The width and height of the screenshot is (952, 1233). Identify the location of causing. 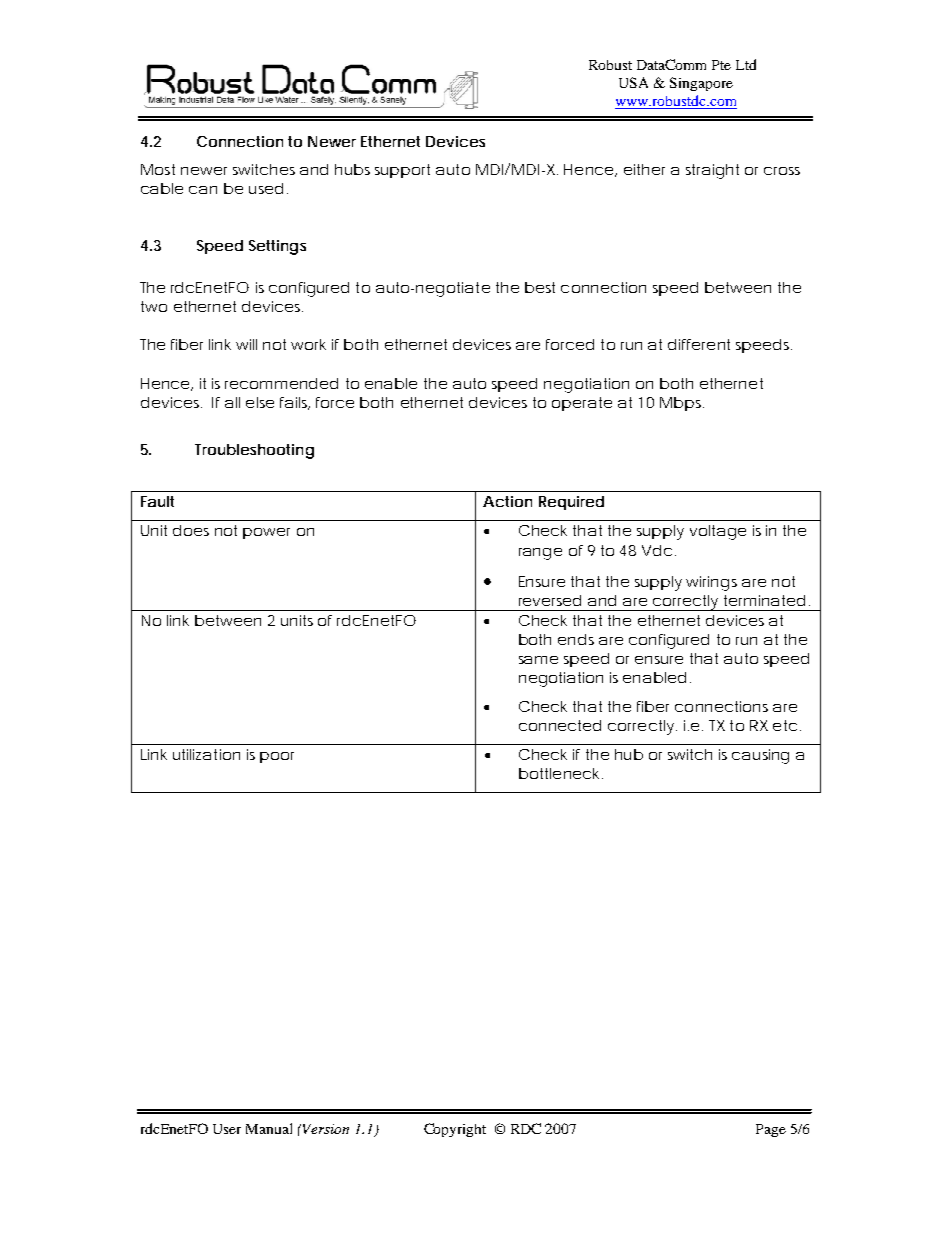
(760, 756).
